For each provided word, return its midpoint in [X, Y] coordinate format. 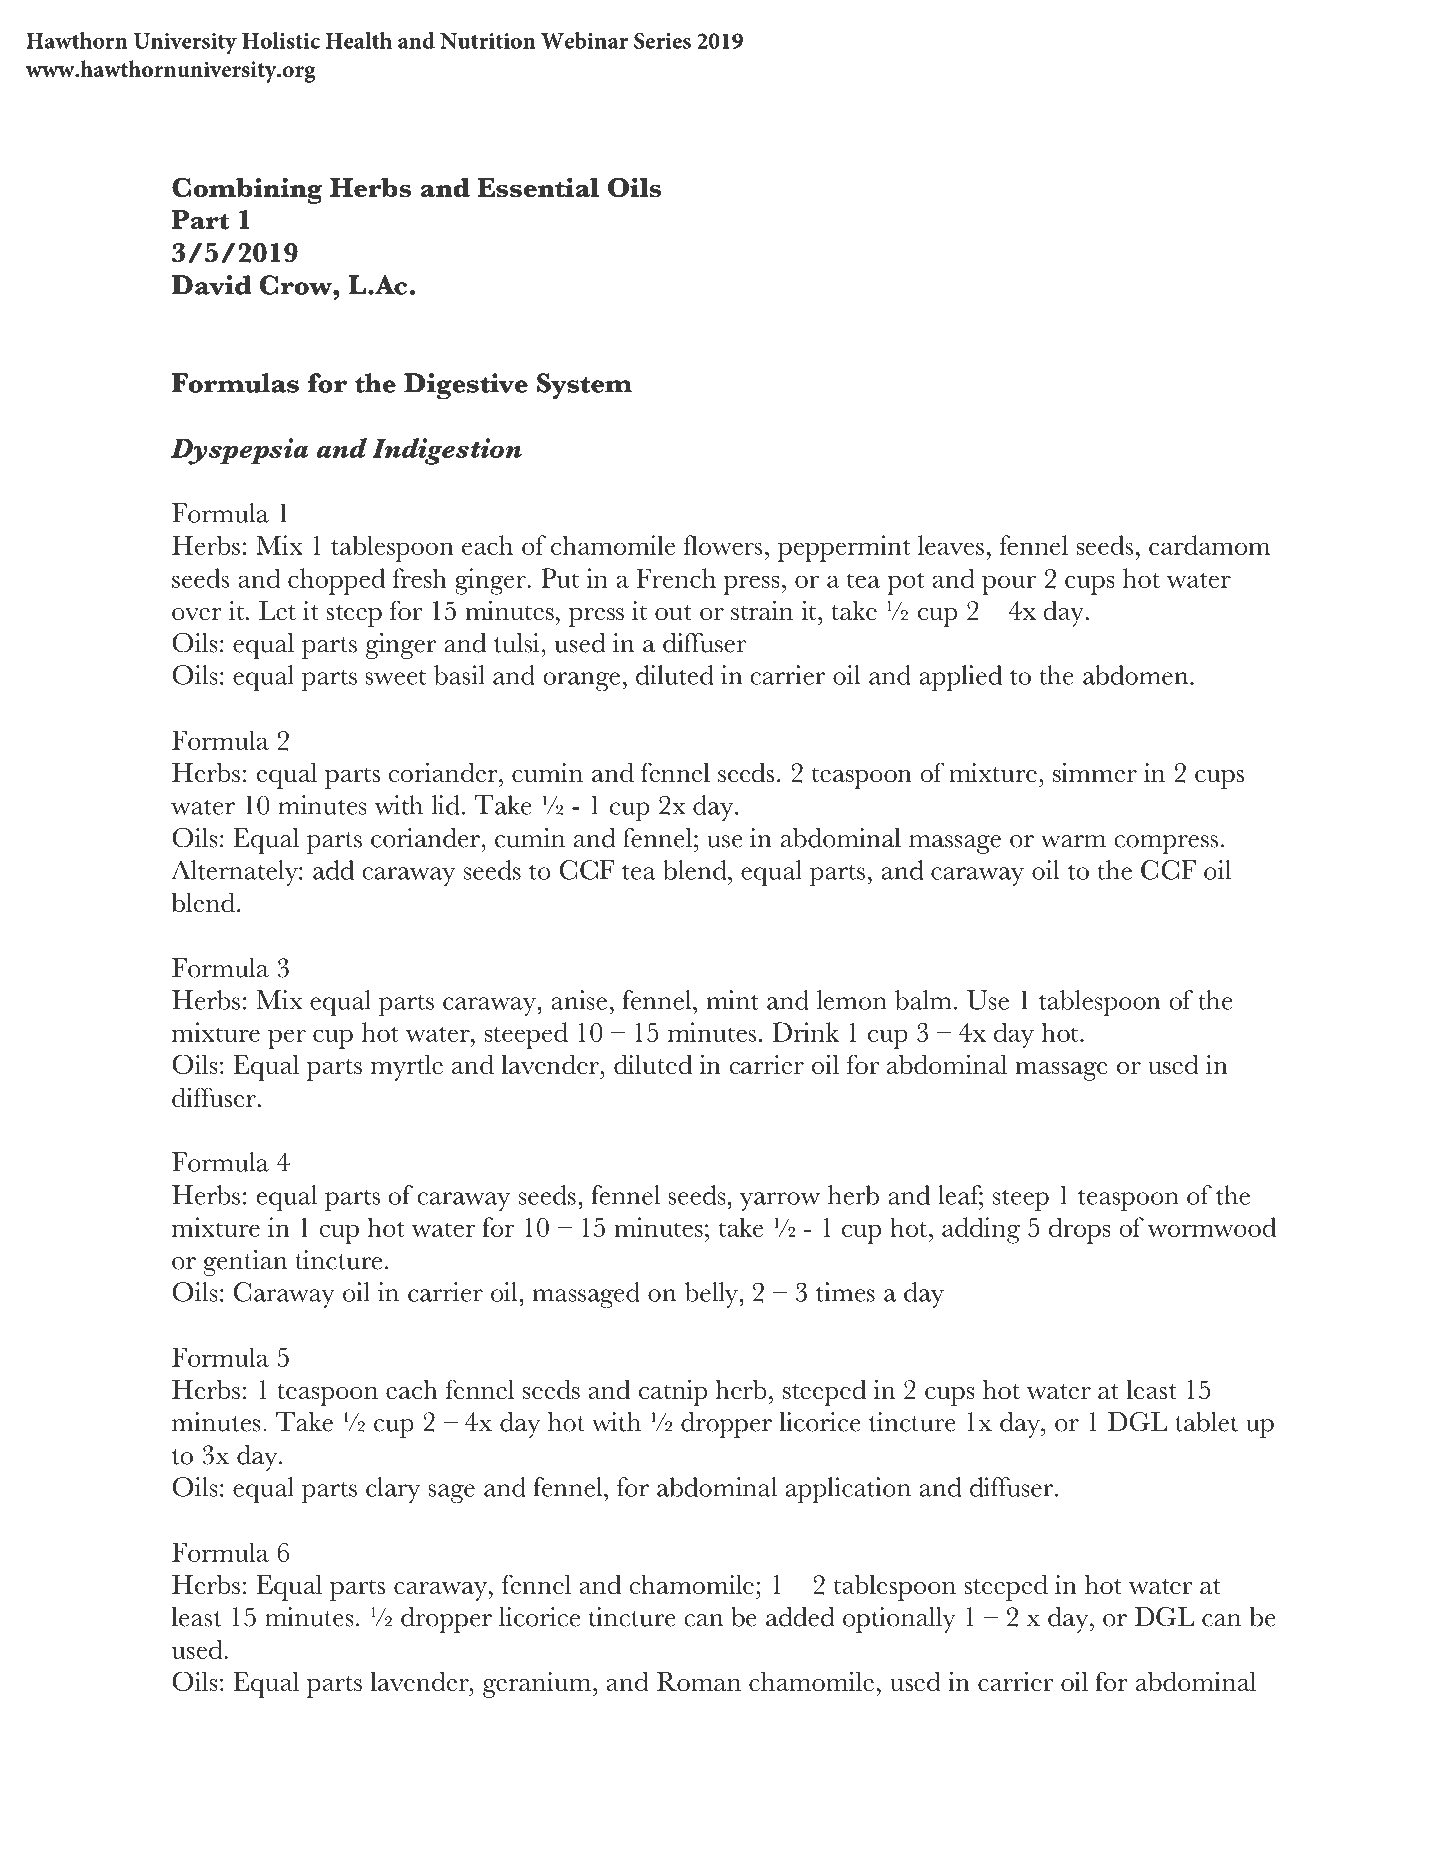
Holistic [281, 40]
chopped [336, 581]
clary [393, 1490]
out [673, 612]
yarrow [780, 1201]
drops [1080, 1230]
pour [1009, 585]
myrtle [407, 1068]
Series [662, 41]
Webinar [584, 40]
